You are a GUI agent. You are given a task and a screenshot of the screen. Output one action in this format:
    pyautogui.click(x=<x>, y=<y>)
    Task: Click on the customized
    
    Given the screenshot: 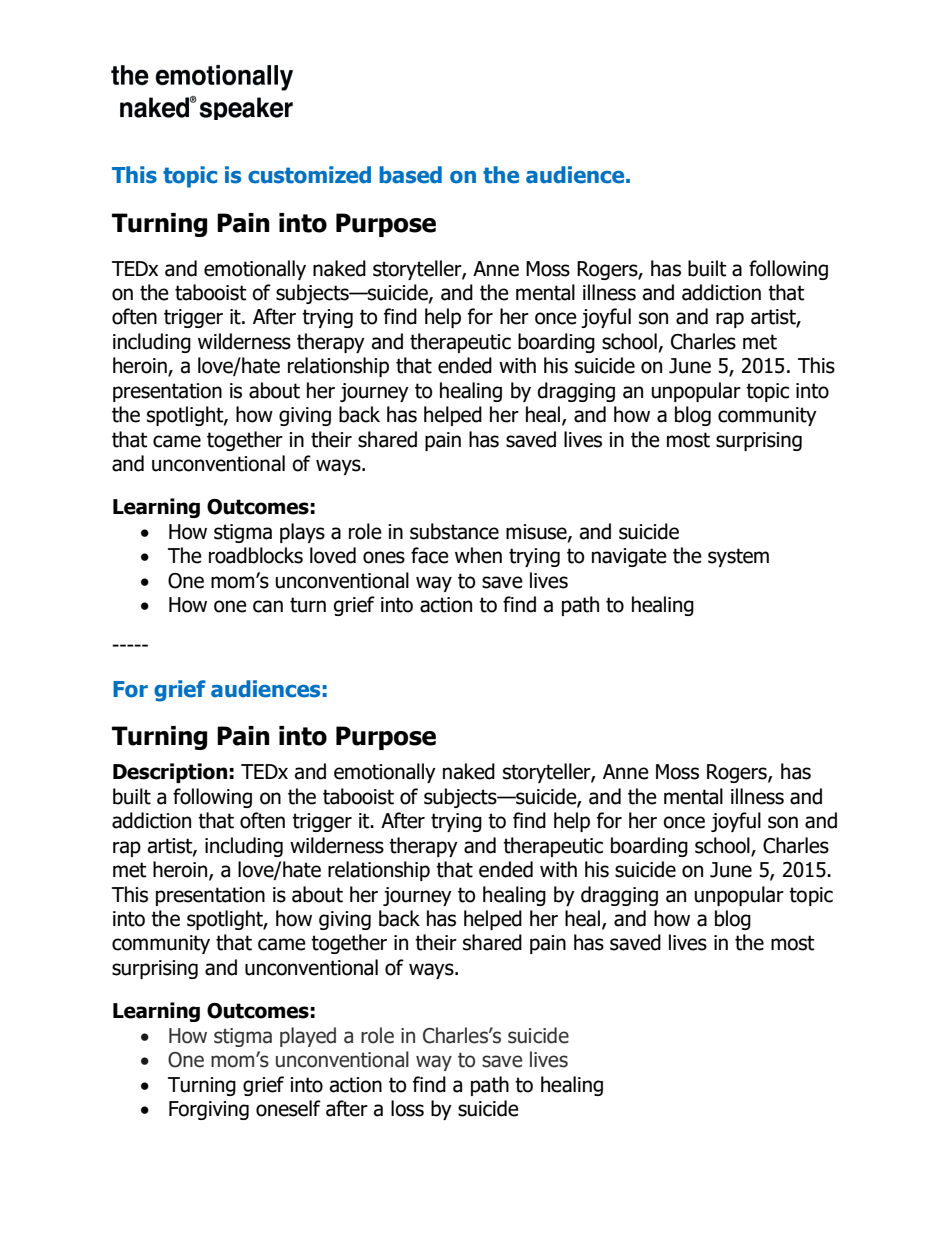 What is the action you would take?
    pyautogui.click(x=309, y=175)
